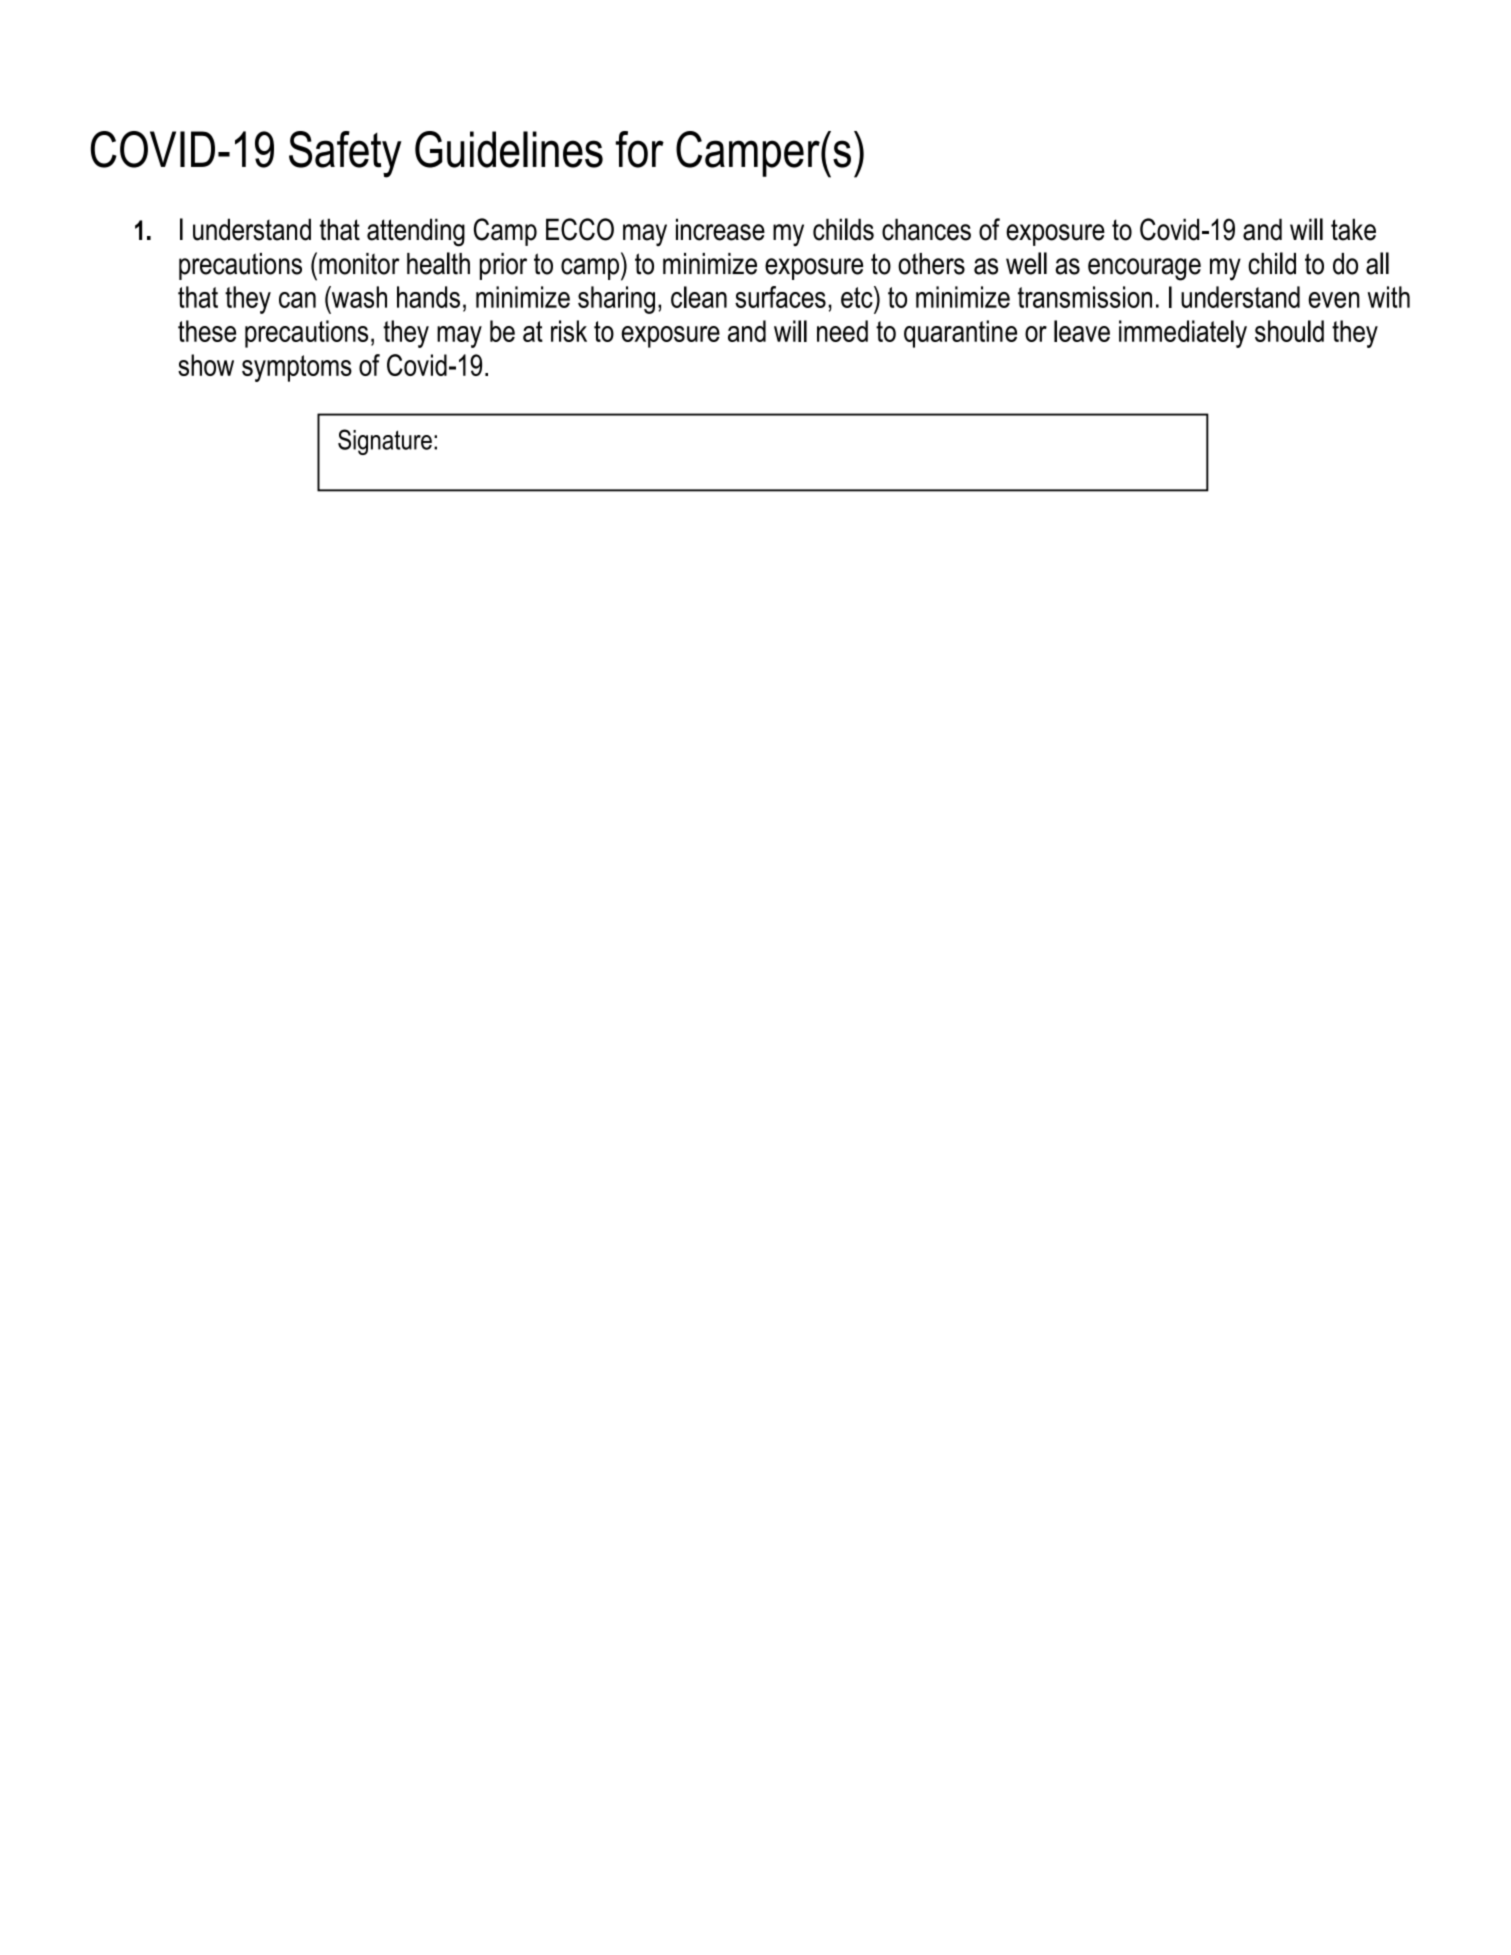  I want to click on all, so click(1377, 263).
